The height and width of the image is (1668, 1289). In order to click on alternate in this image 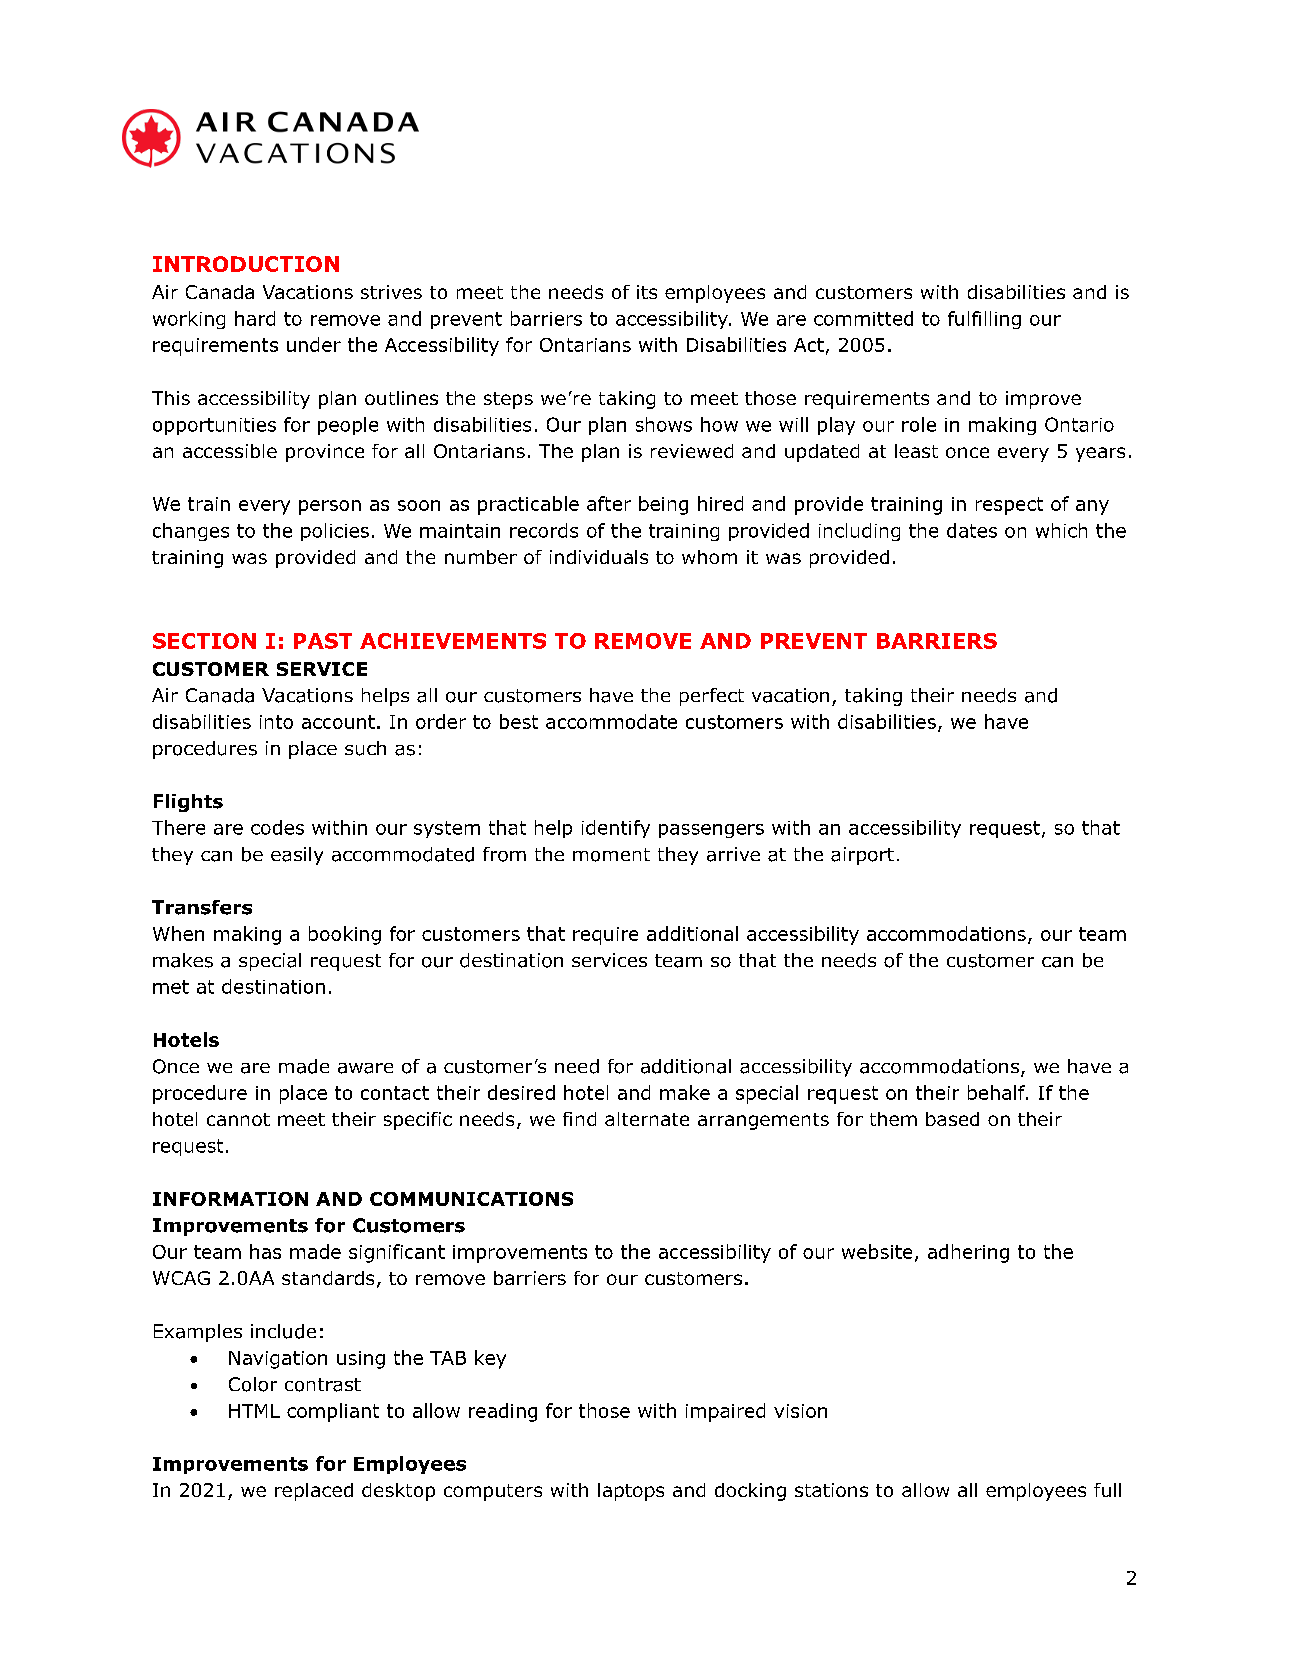, I will do `click(647, 1119)`.
